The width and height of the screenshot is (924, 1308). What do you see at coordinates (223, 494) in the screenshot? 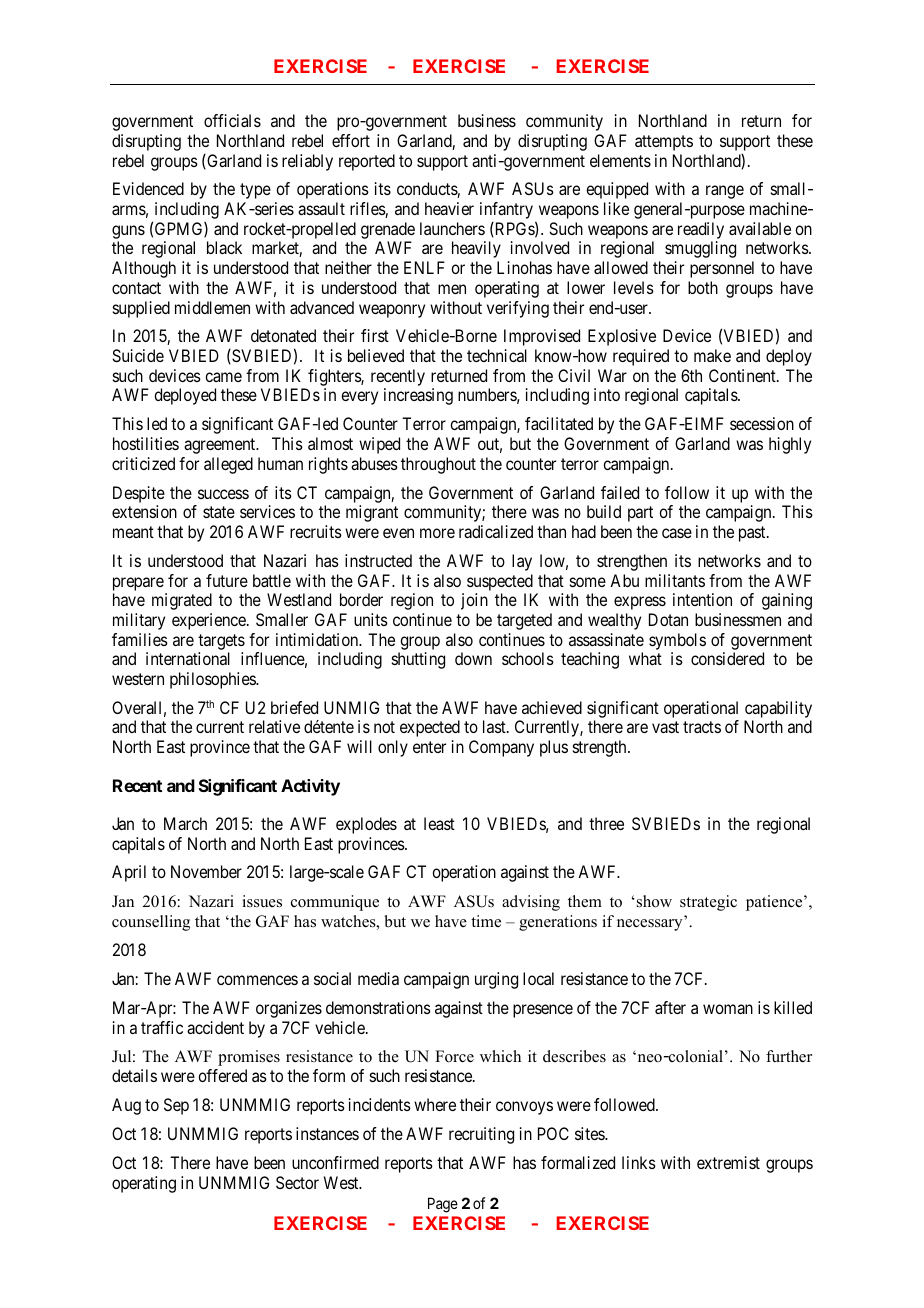
I see `success` at bounding box center [223, 494].
